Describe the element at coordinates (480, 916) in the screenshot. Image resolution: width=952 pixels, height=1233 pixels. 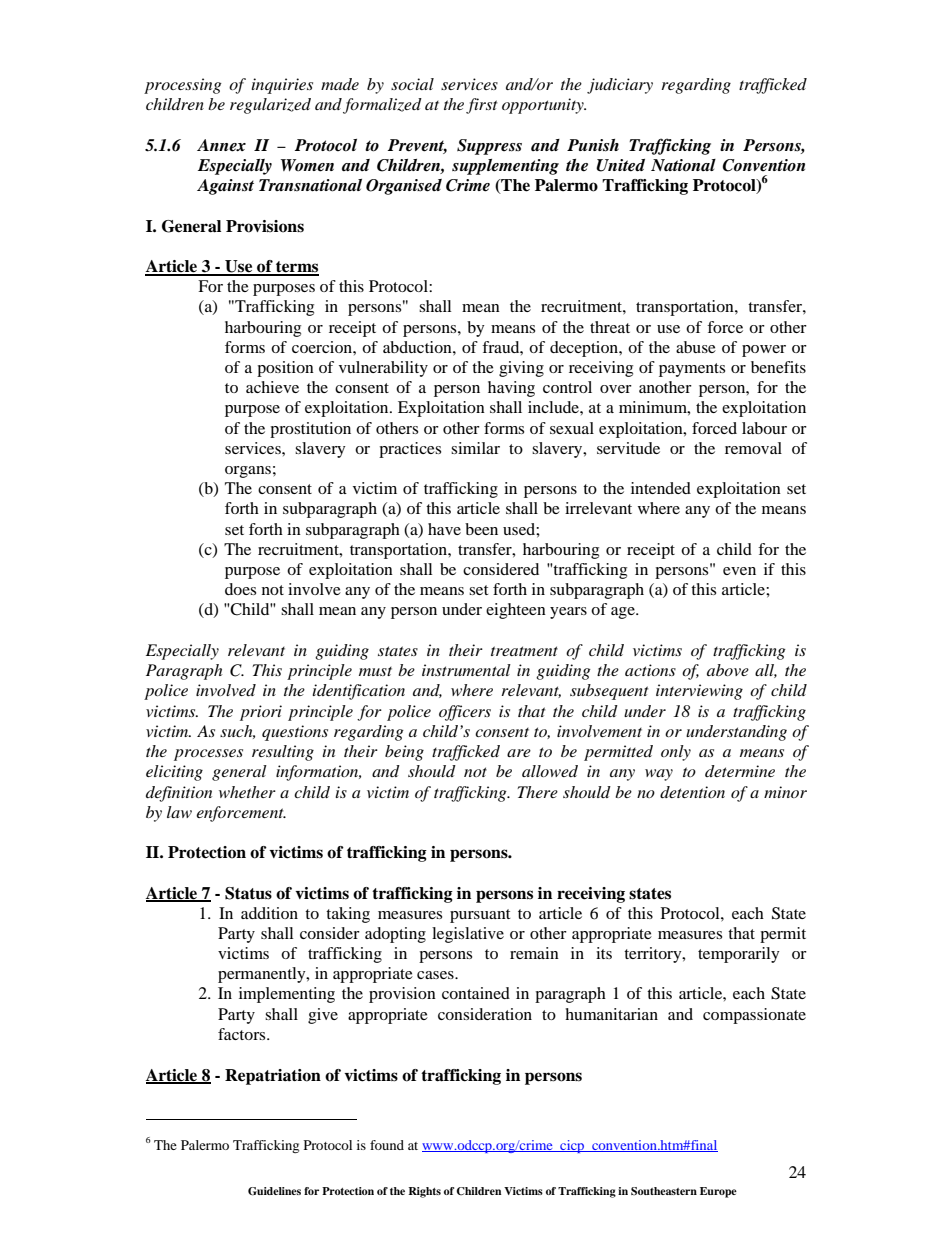
I see `pursuant` at that location.
